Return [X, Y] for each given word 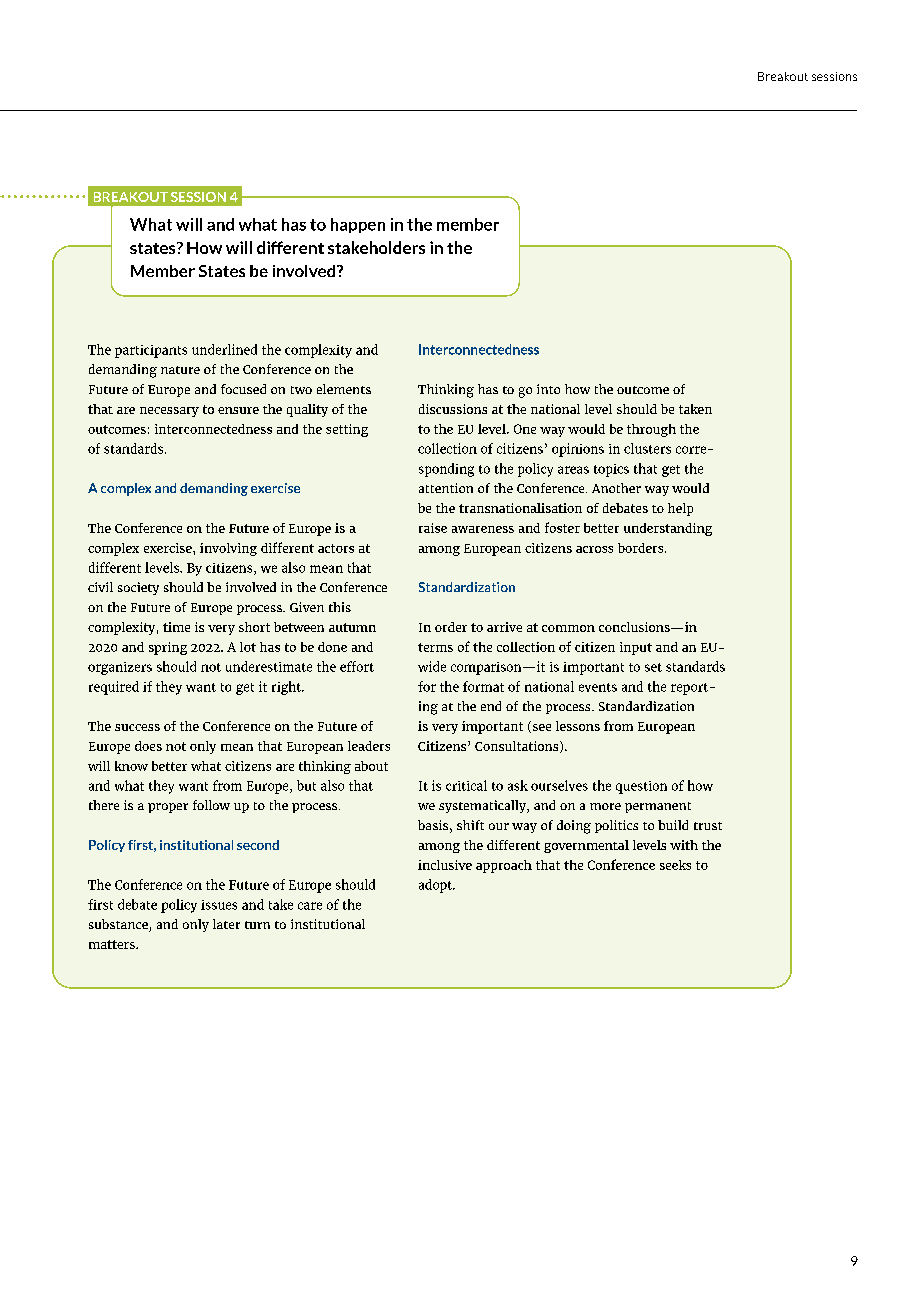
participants [151, 351]
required [114, 688]
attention [446, 488]
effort [357, 666]
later [226, 924]
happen [358, 225]
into [548, 389]
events [598, 687]
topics [611, 470]
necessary [169, 412]
